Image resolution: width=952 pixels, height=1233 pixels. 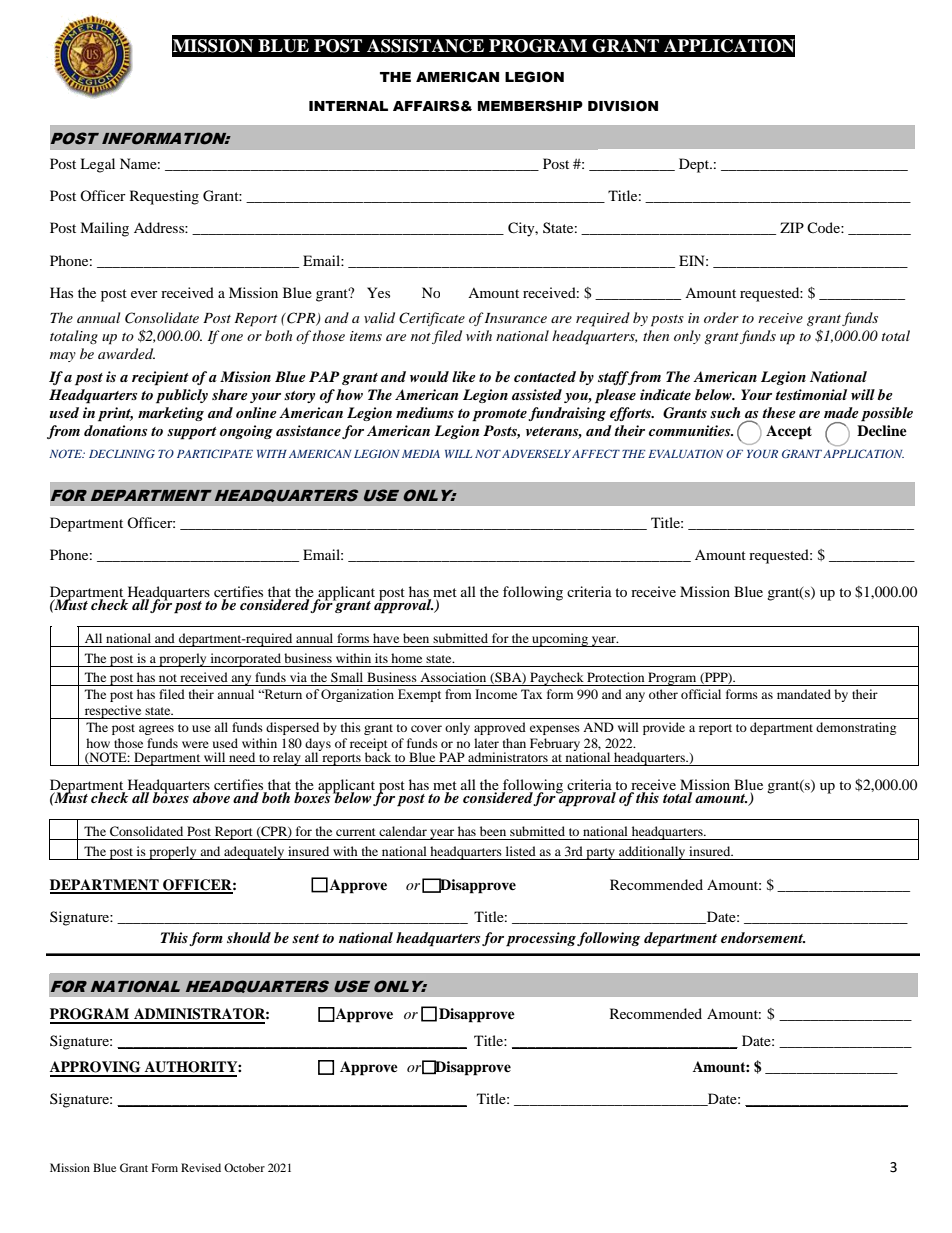 What do you see at coordinates (701, 694) in the screenshot?
I see `official` at bounding box center [701, 694].
